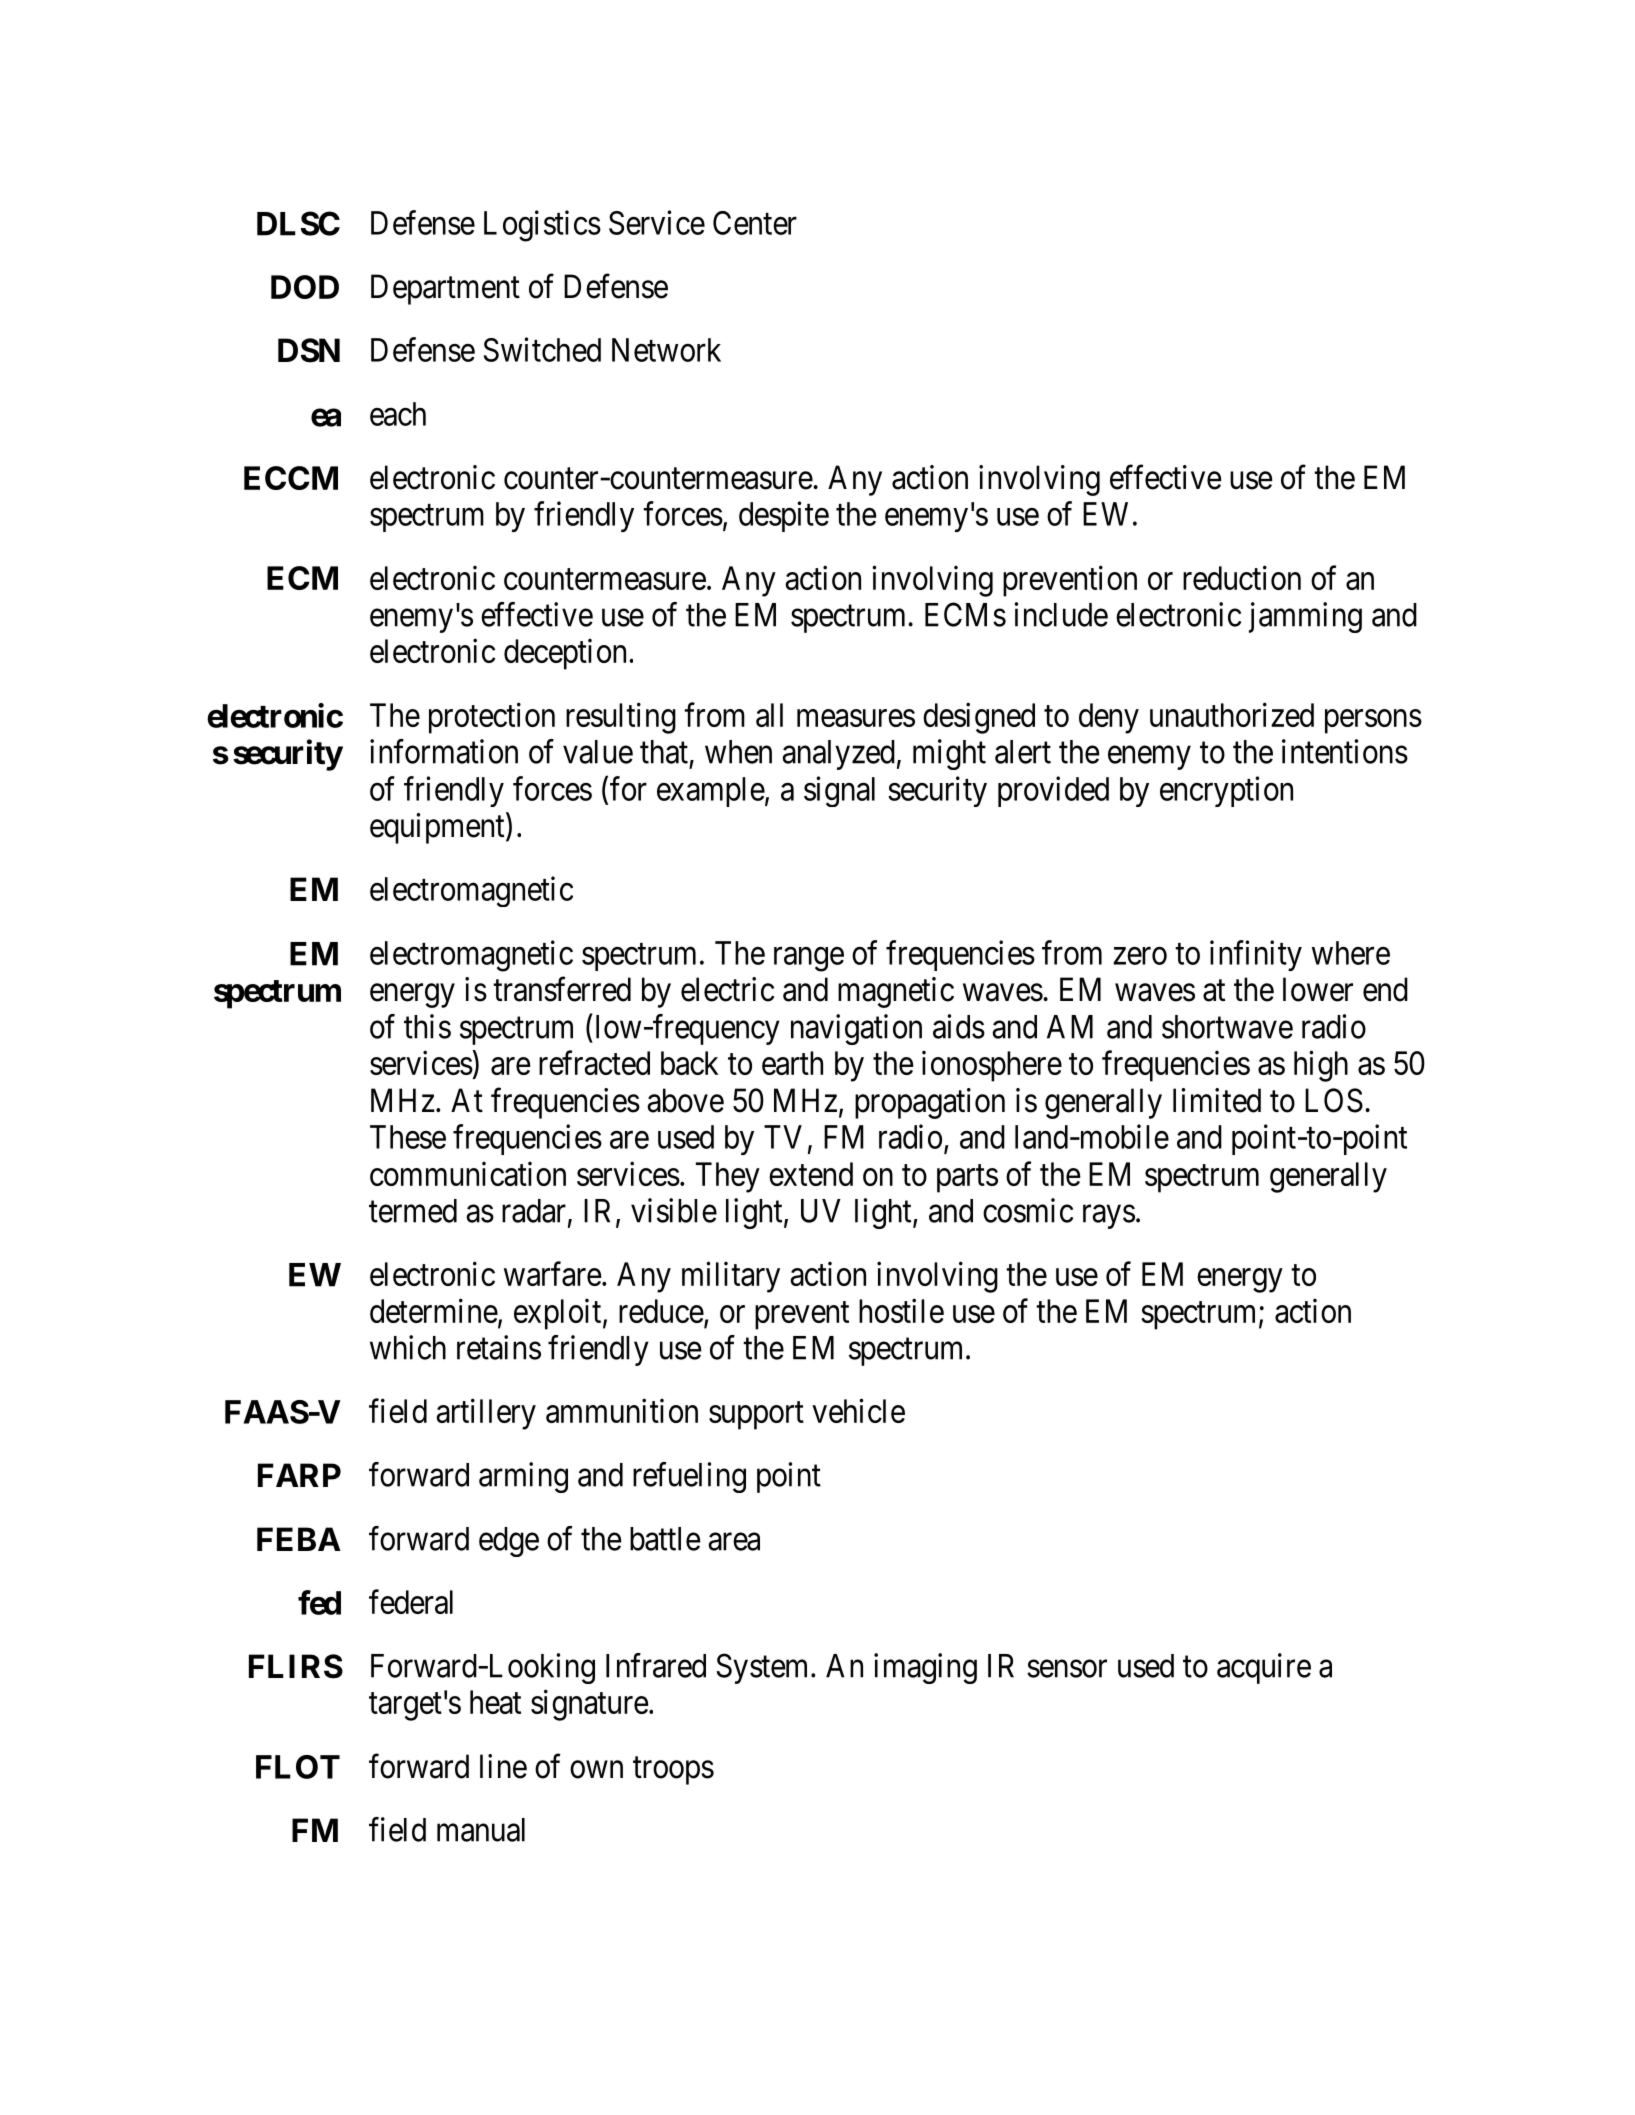 The height and width of the page is (2115, 1635). Describe the element at coordinates (434, 1310) in the page. I see `determine` at that location.
